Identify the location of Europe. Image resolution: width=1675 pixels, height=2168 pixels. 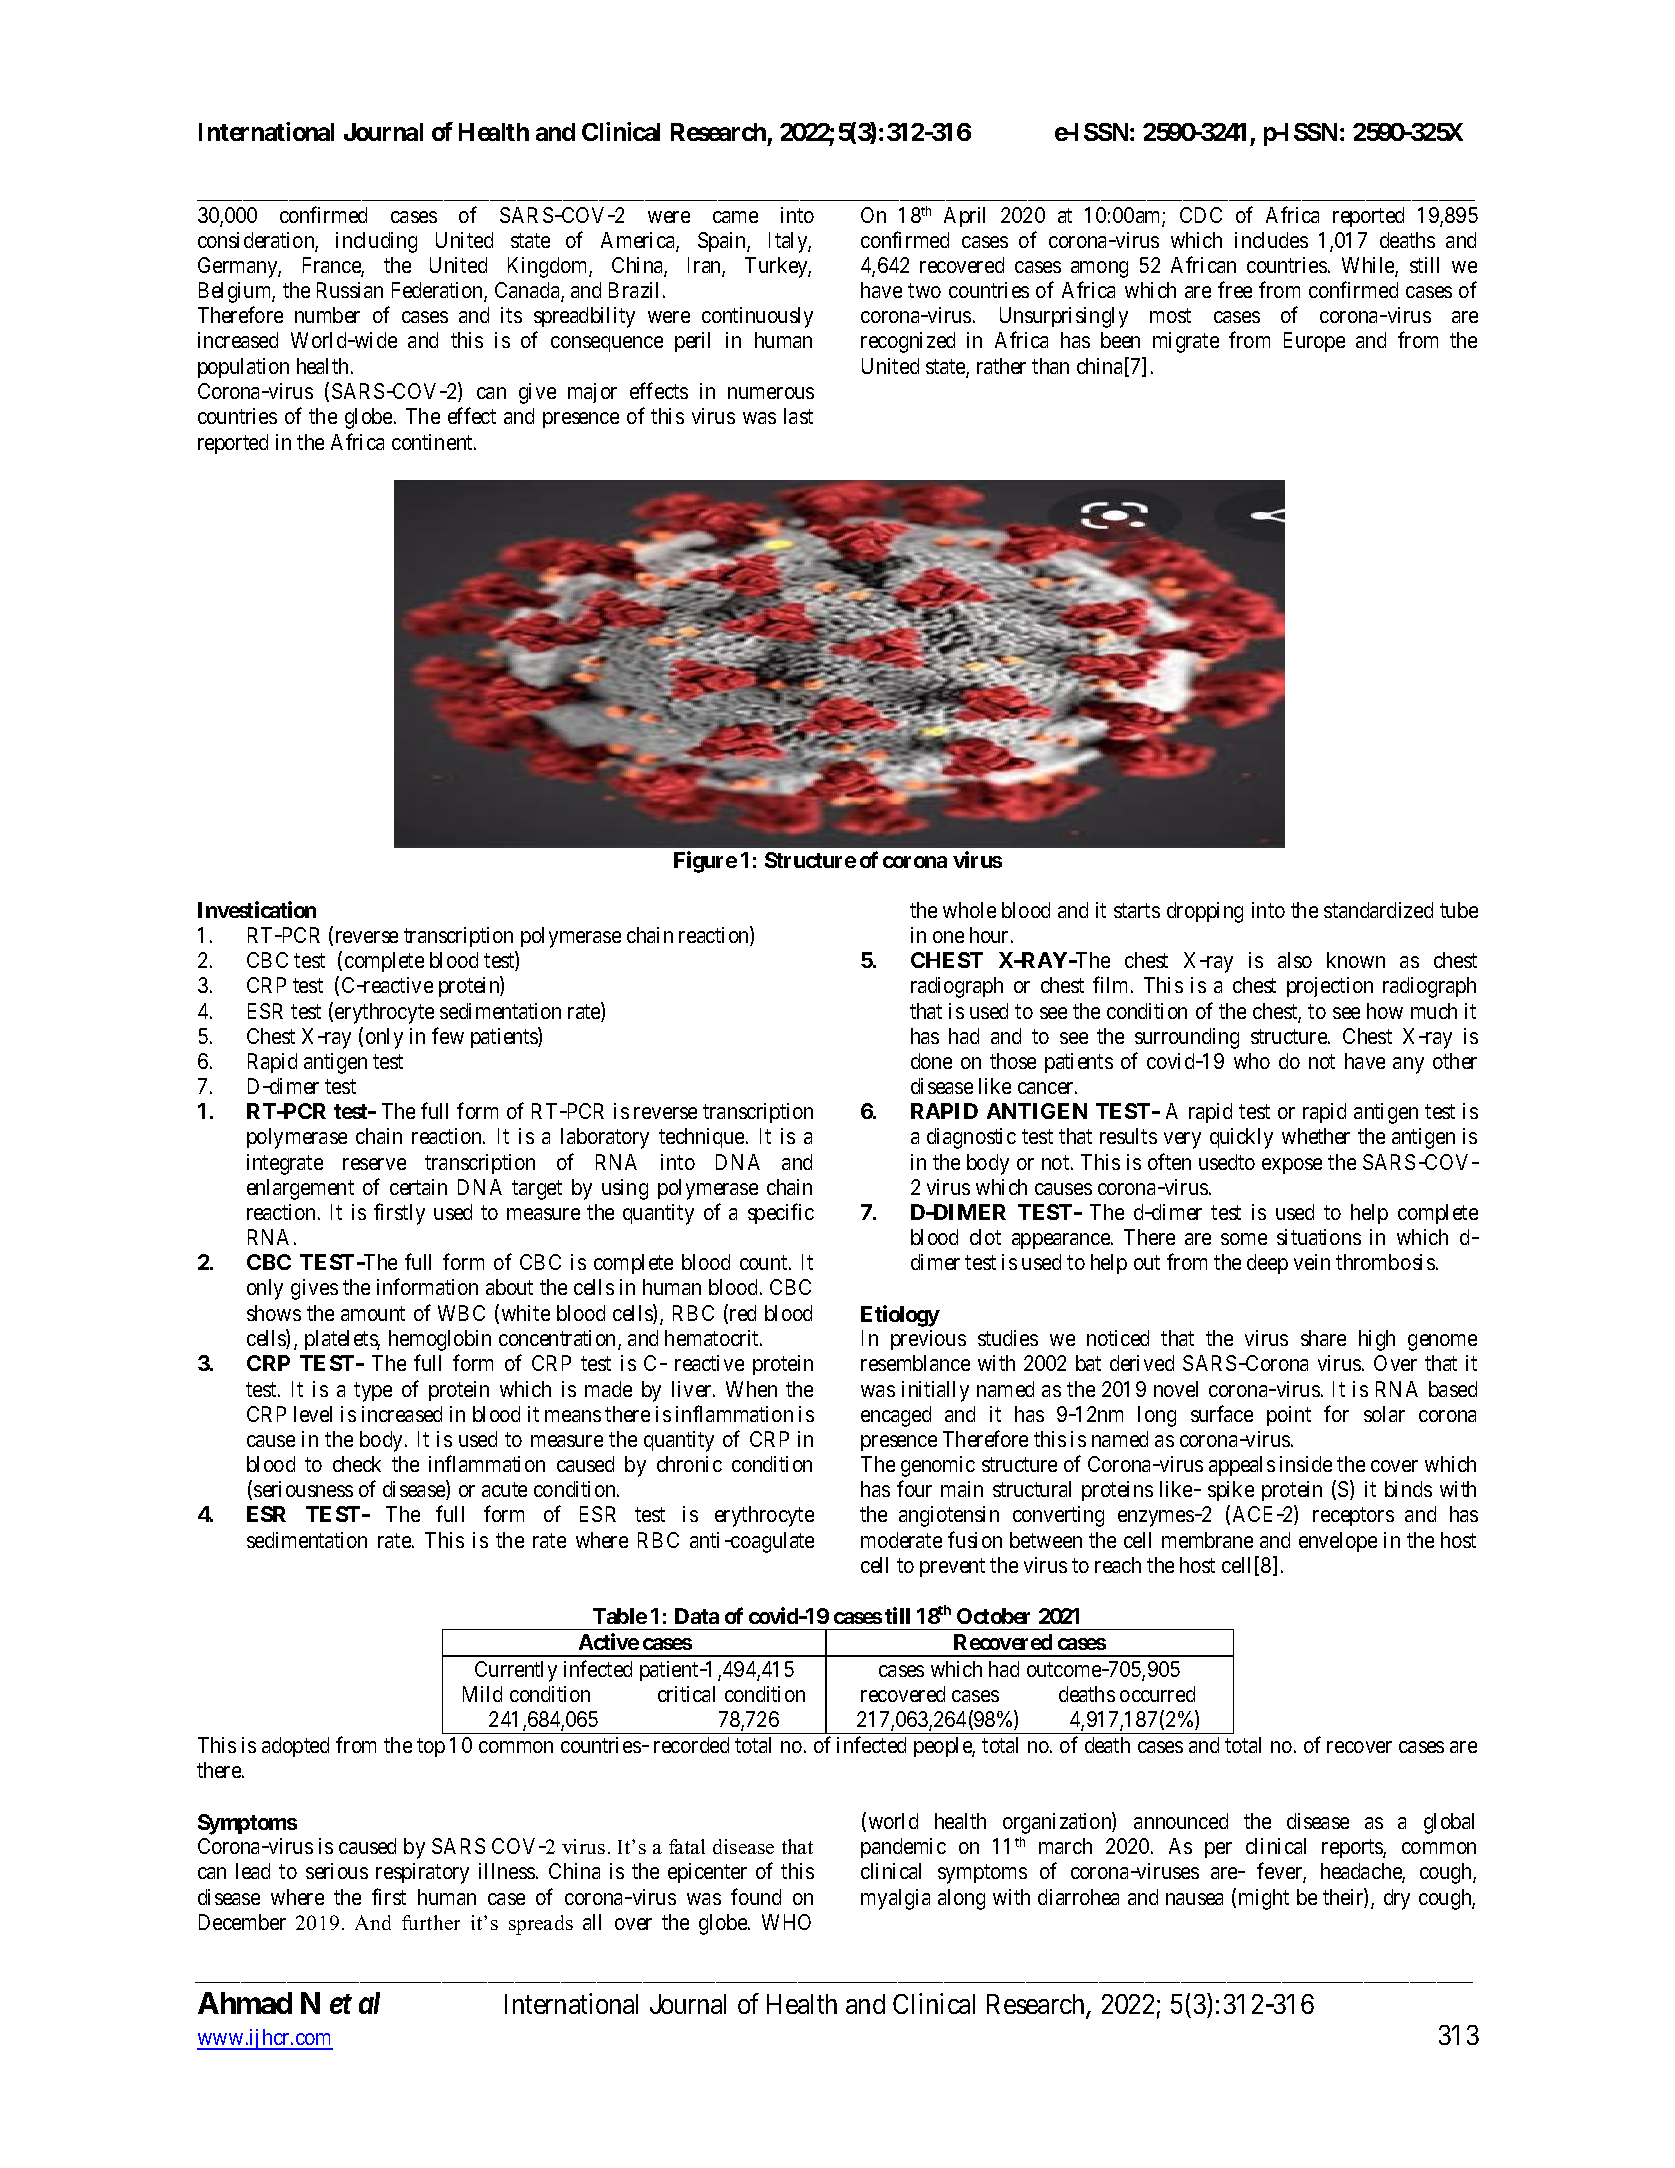
(1314, 342).
